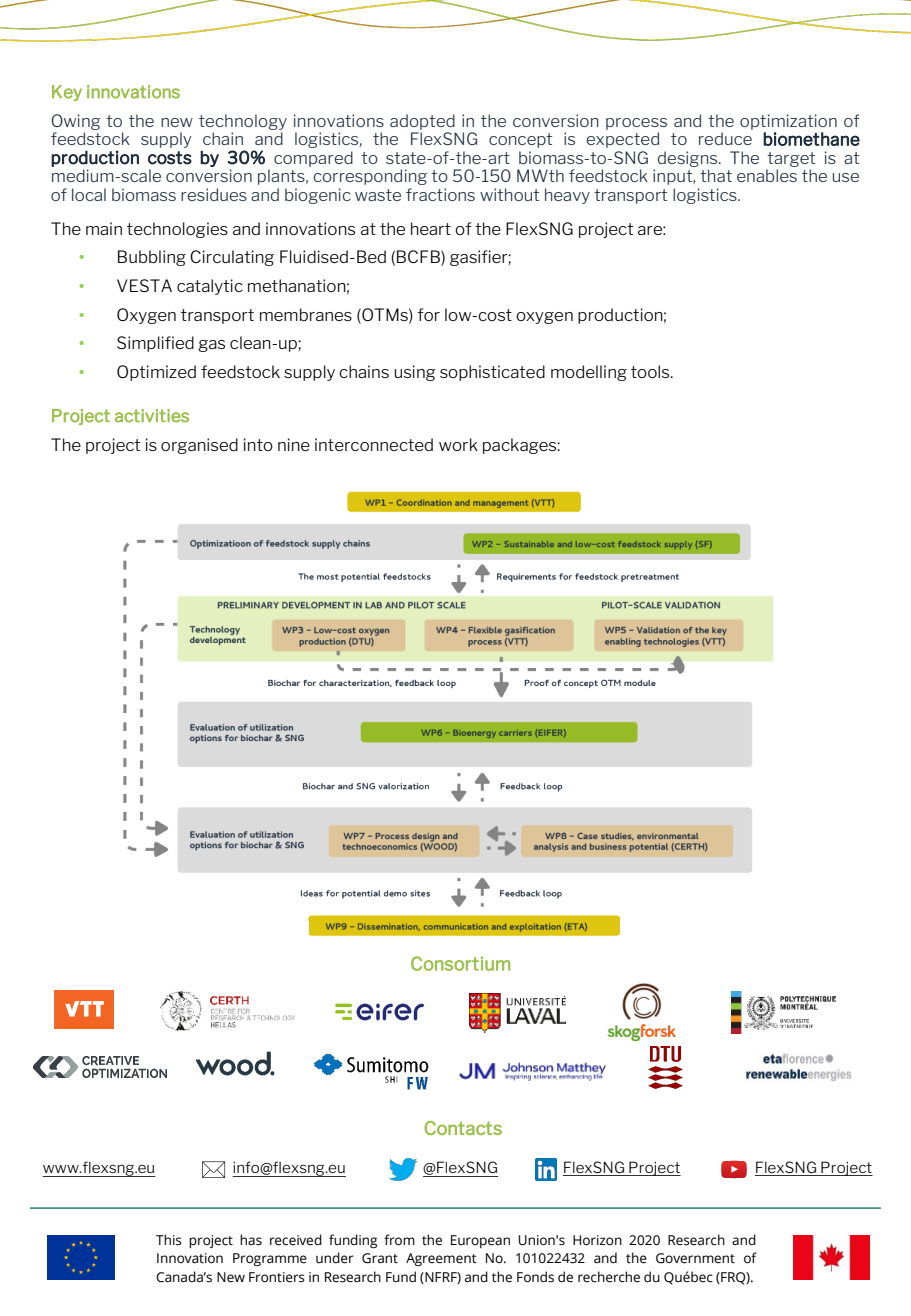  Describe the element at coordinates (169, 1240) in the screenshot. I see `This` at that location.
